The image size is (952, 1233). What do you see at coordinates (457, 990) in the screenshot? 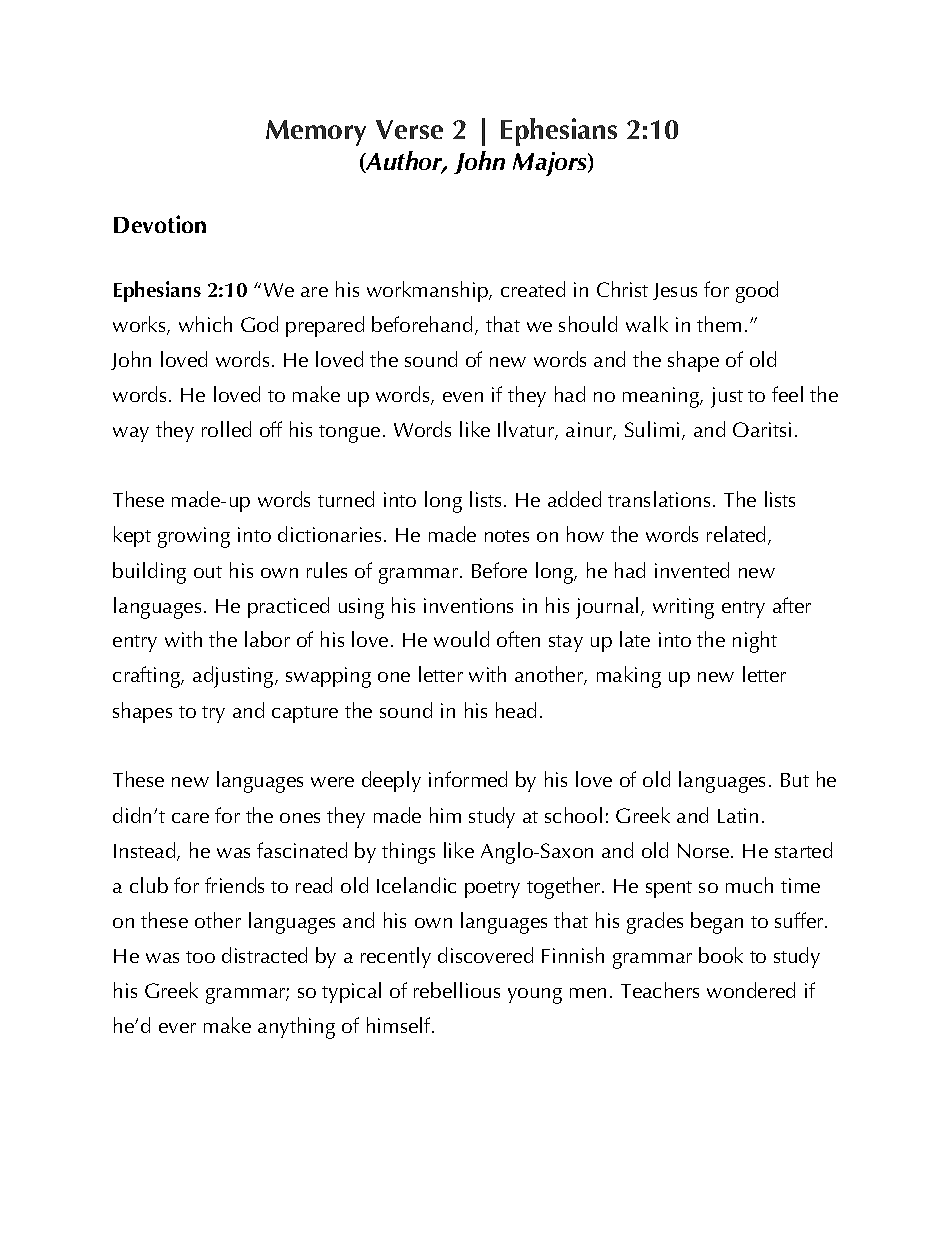
I see `rebellious` at bounding box center [457, 990].
